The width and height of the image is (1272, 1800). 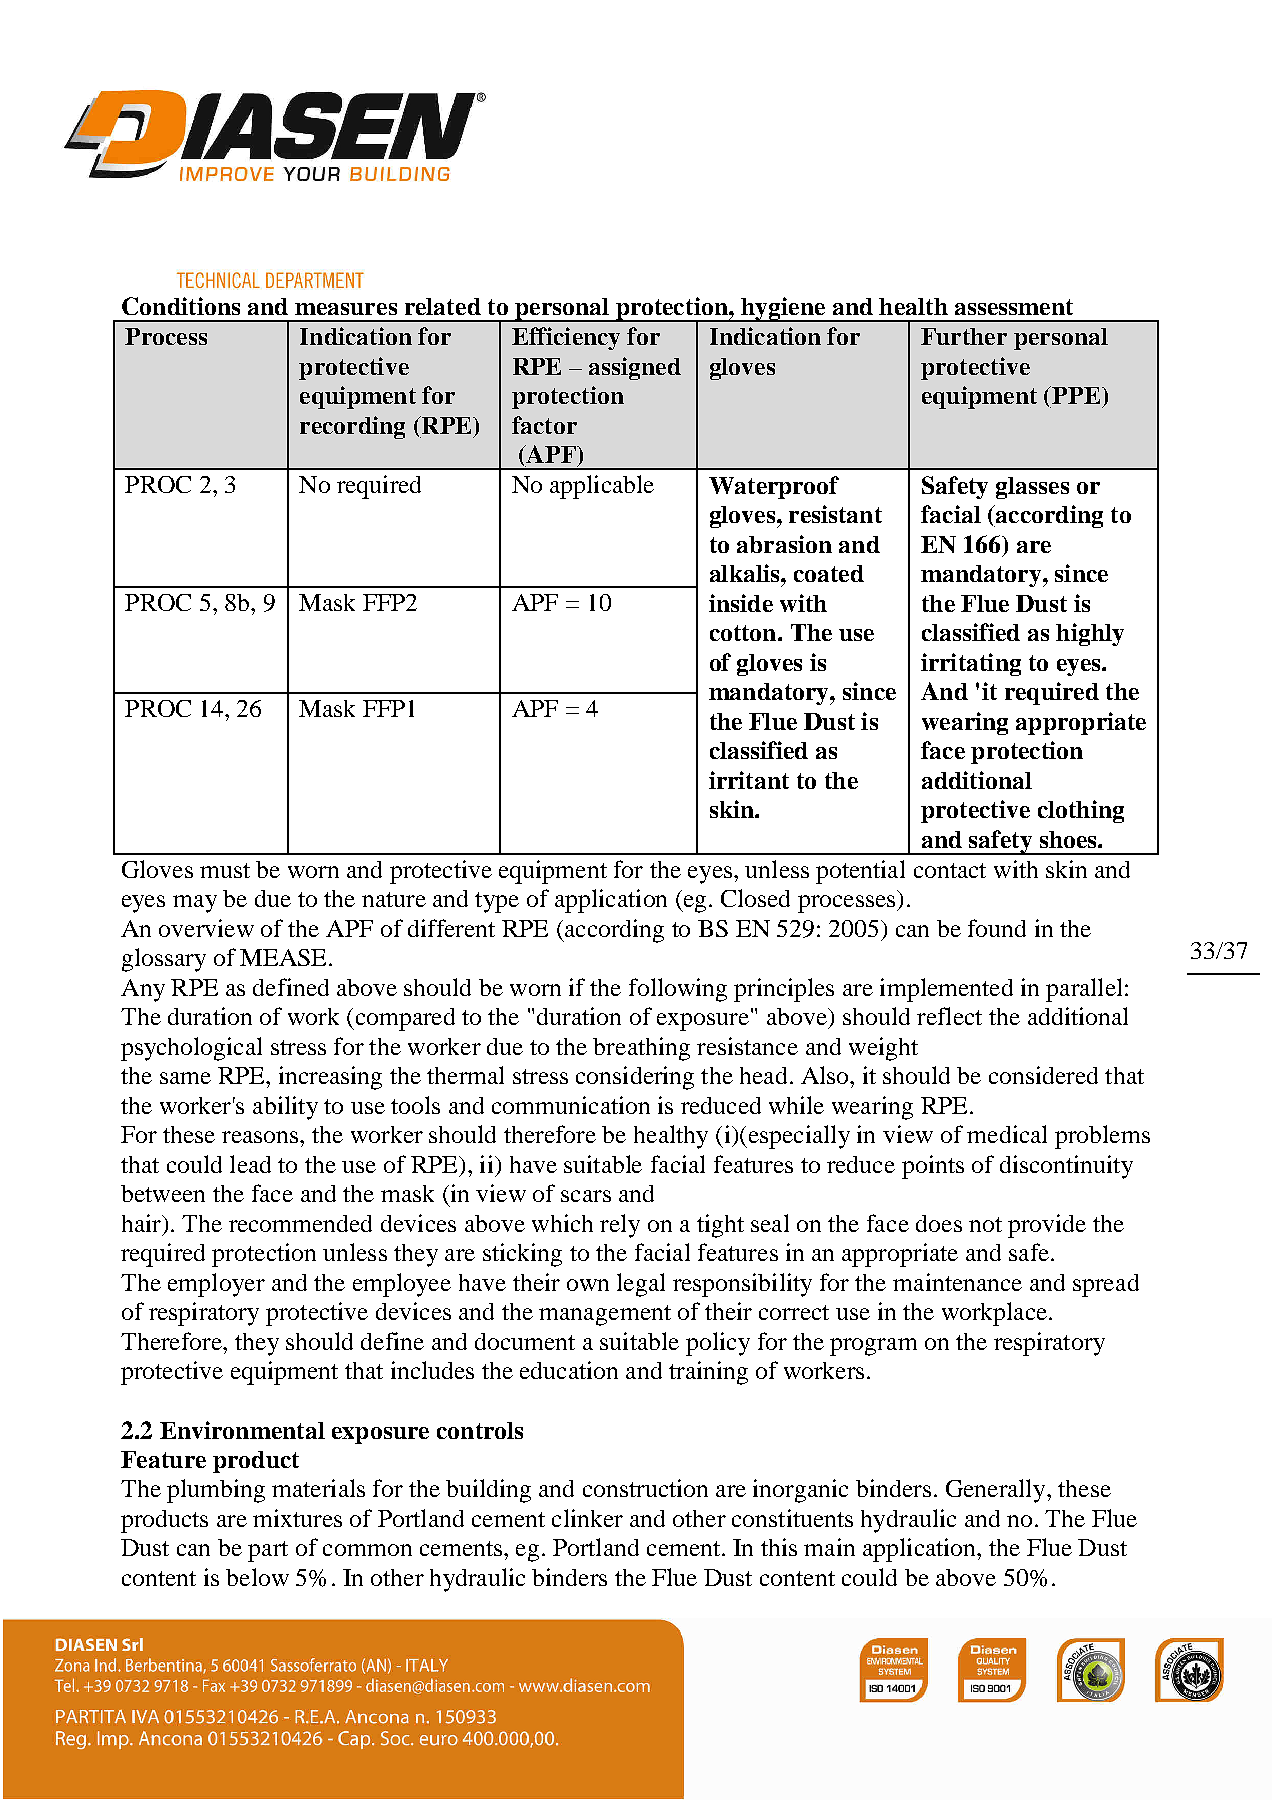 I want to click on may, so click(x=195, y=904).
